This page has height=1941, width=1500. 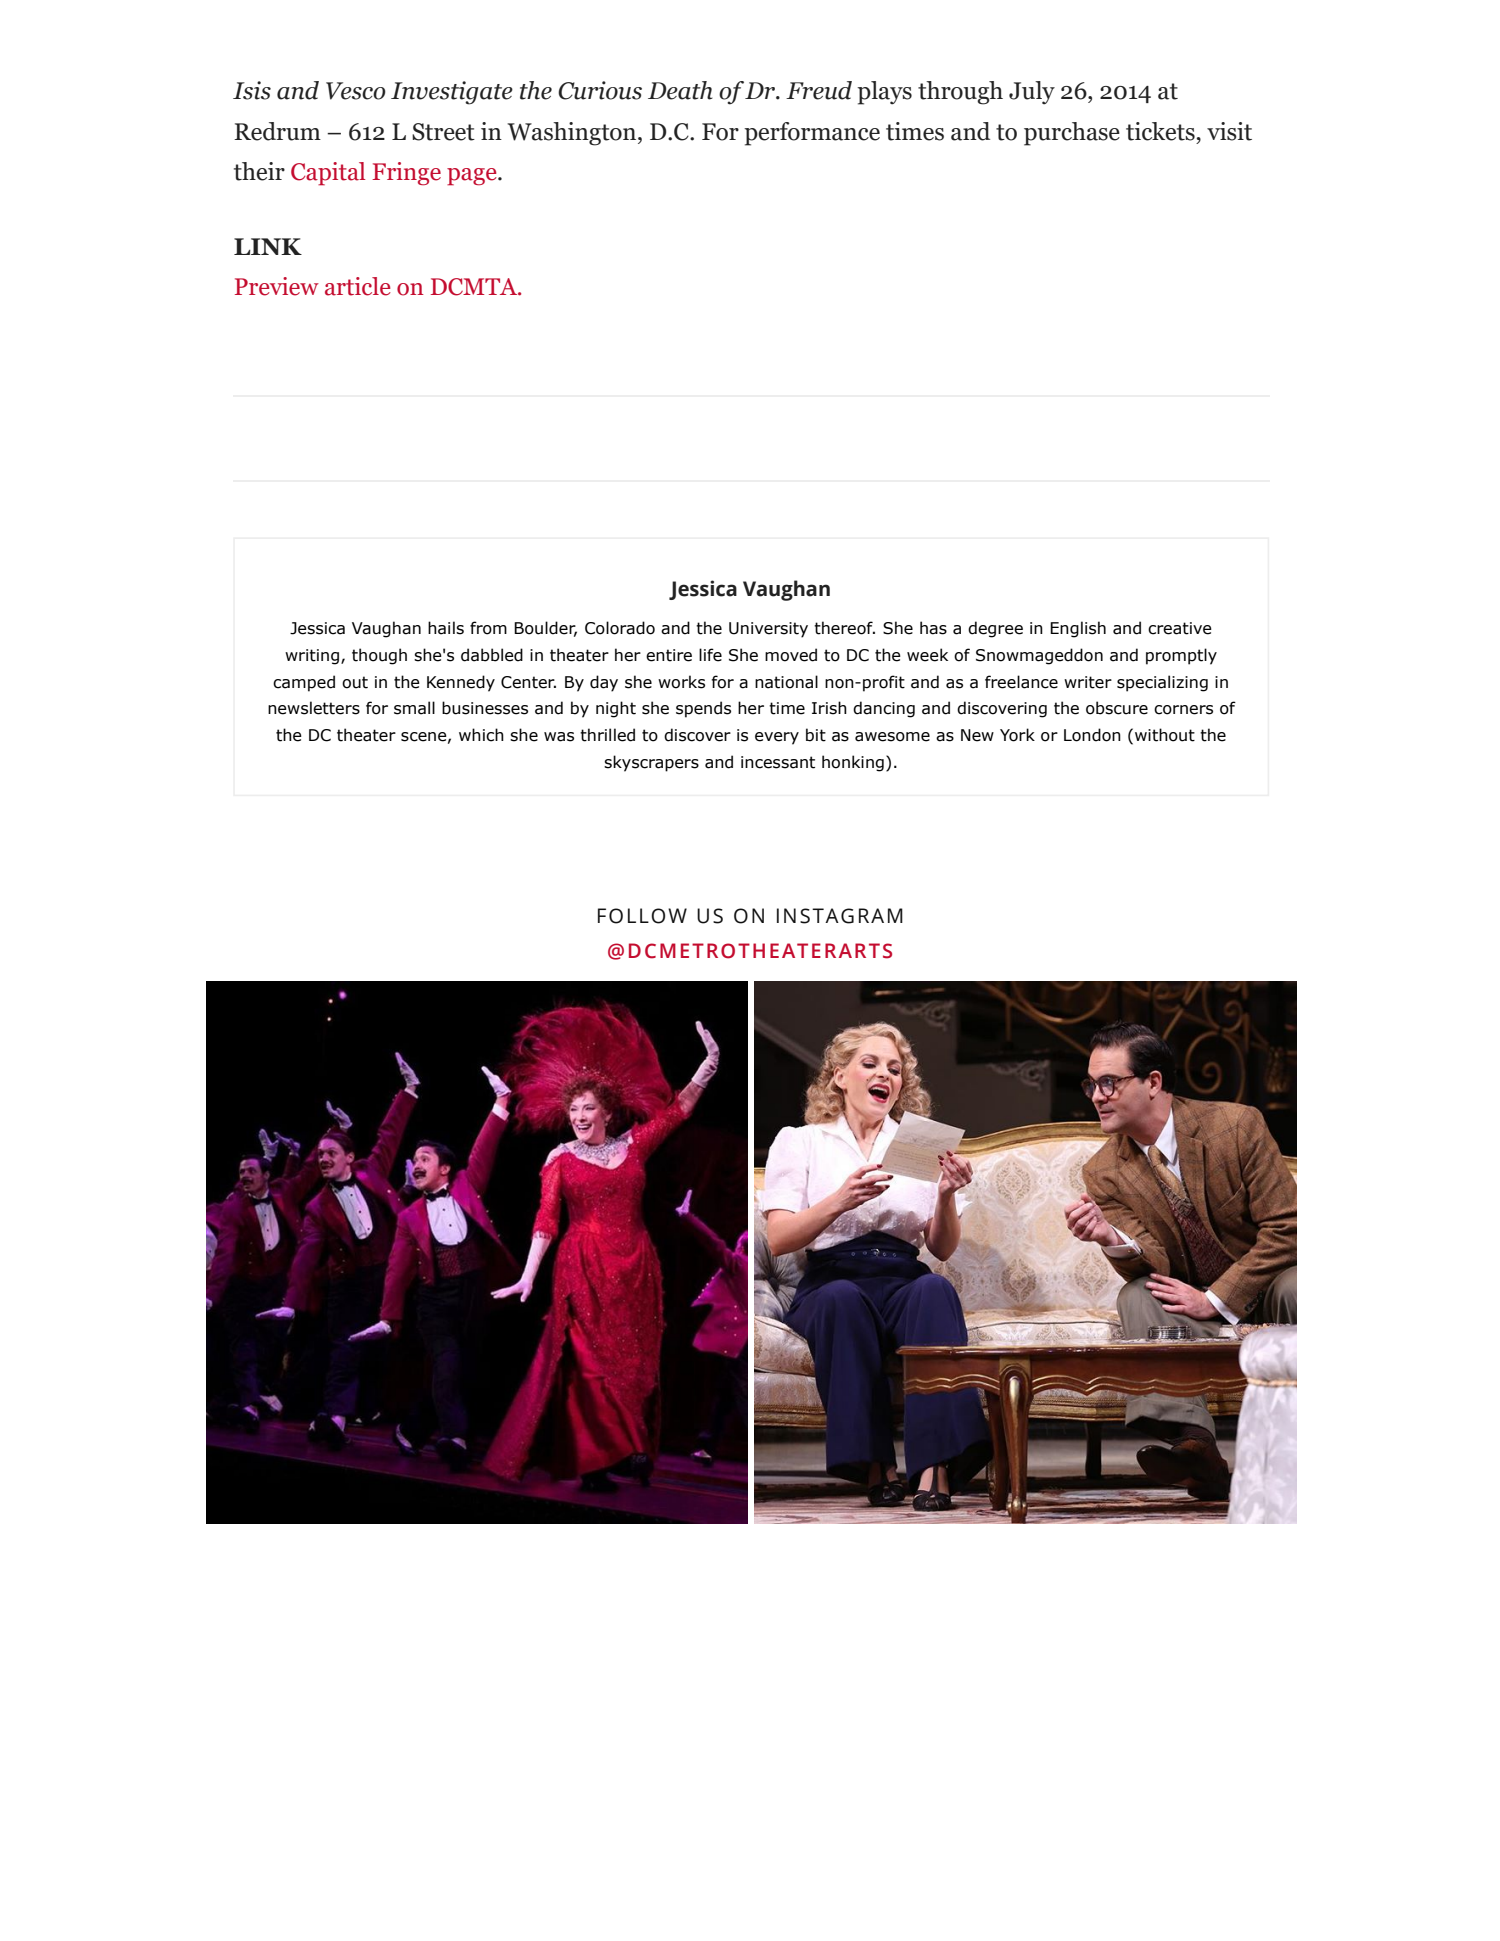 What do you see at coordinates (446, 628) in the page?
I see `hails` at bounding box center [446, 628].
